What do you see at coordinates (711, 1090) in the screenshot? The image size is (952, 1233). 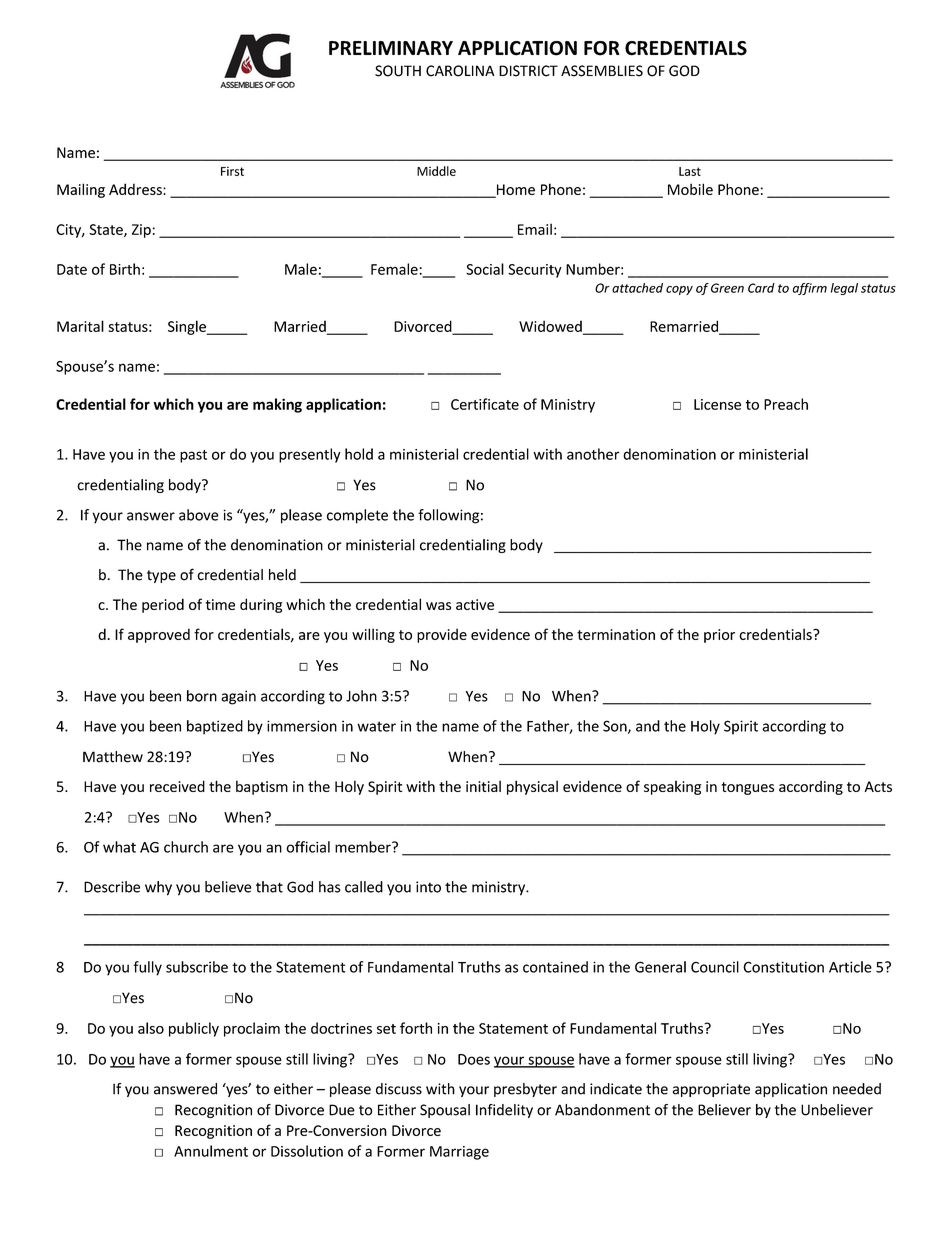 I see `appropriate` at bounding box center [711, 1090].
